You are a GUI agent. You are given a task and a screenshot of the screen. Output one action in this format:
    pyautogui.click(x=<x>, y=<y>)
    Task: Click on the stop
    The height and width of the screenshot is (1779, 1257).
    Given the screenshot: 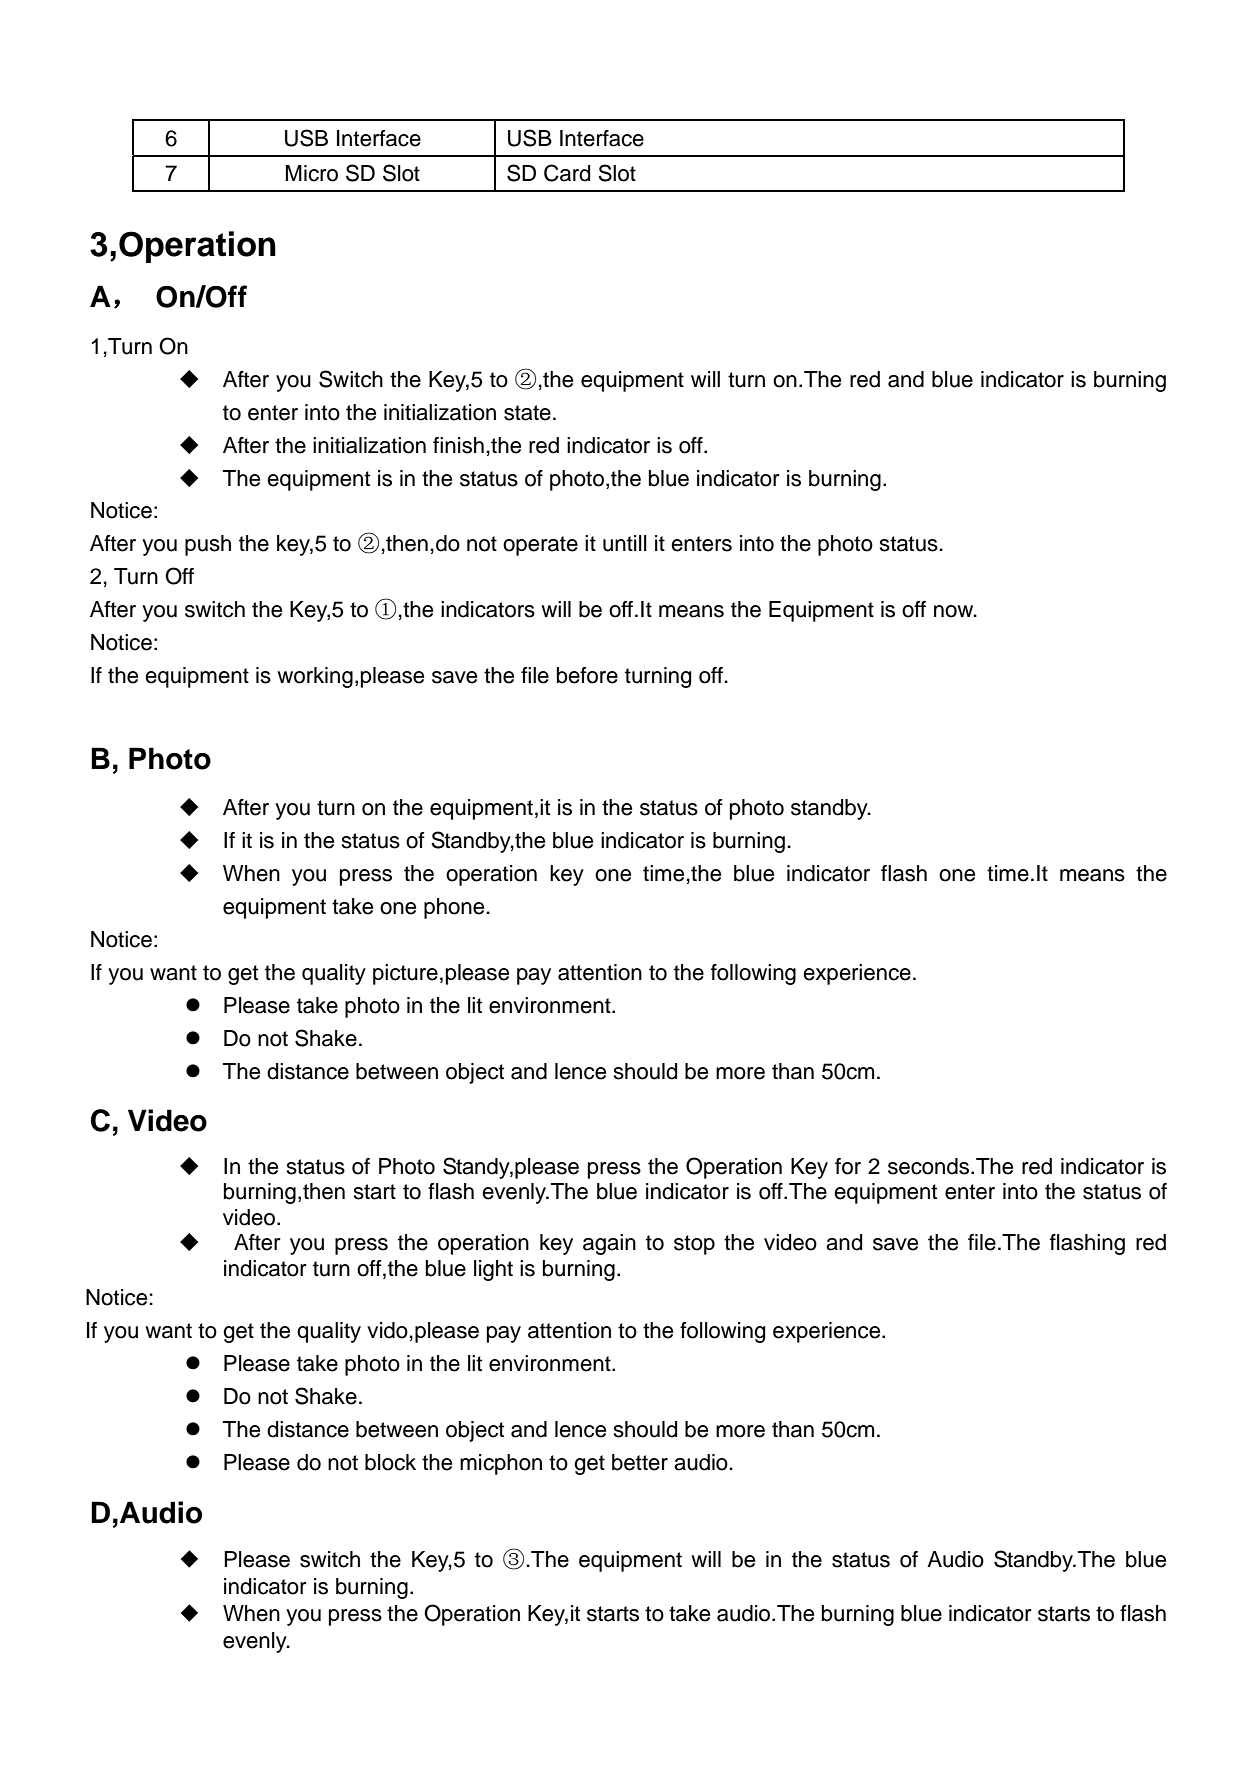 What is the action you would take?
    pyautogui.click(x=694, y=1245)
